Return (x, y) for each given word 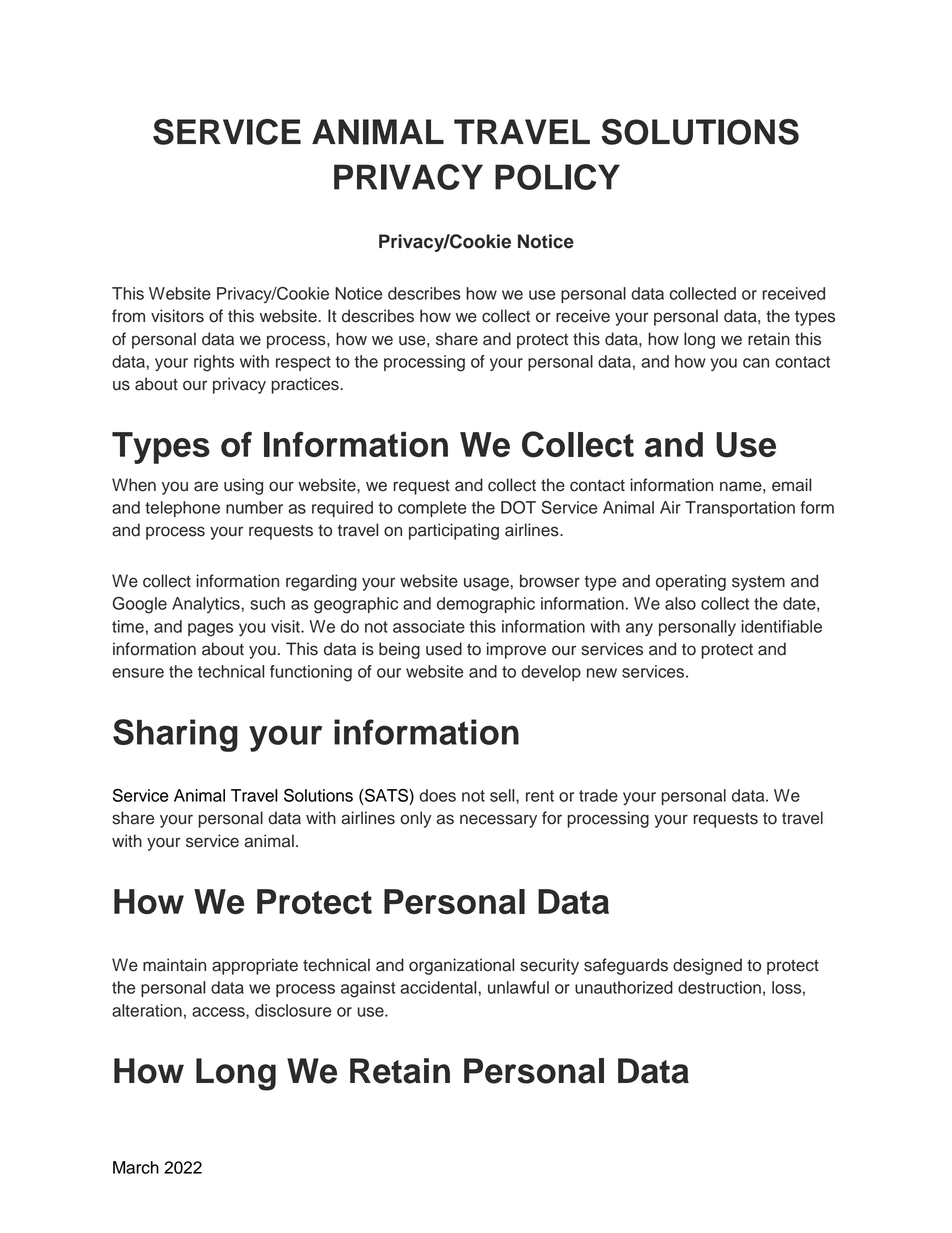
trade (598, 795)
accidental (440, 987)
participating (454, 531)
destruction (719, 987)
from (128, 316)
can (756, 363)
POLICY (557, 177)
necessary (498, 821)
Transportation (740, 509)
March (136, 1167)
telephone (182, 509)
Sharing (175, 735)
